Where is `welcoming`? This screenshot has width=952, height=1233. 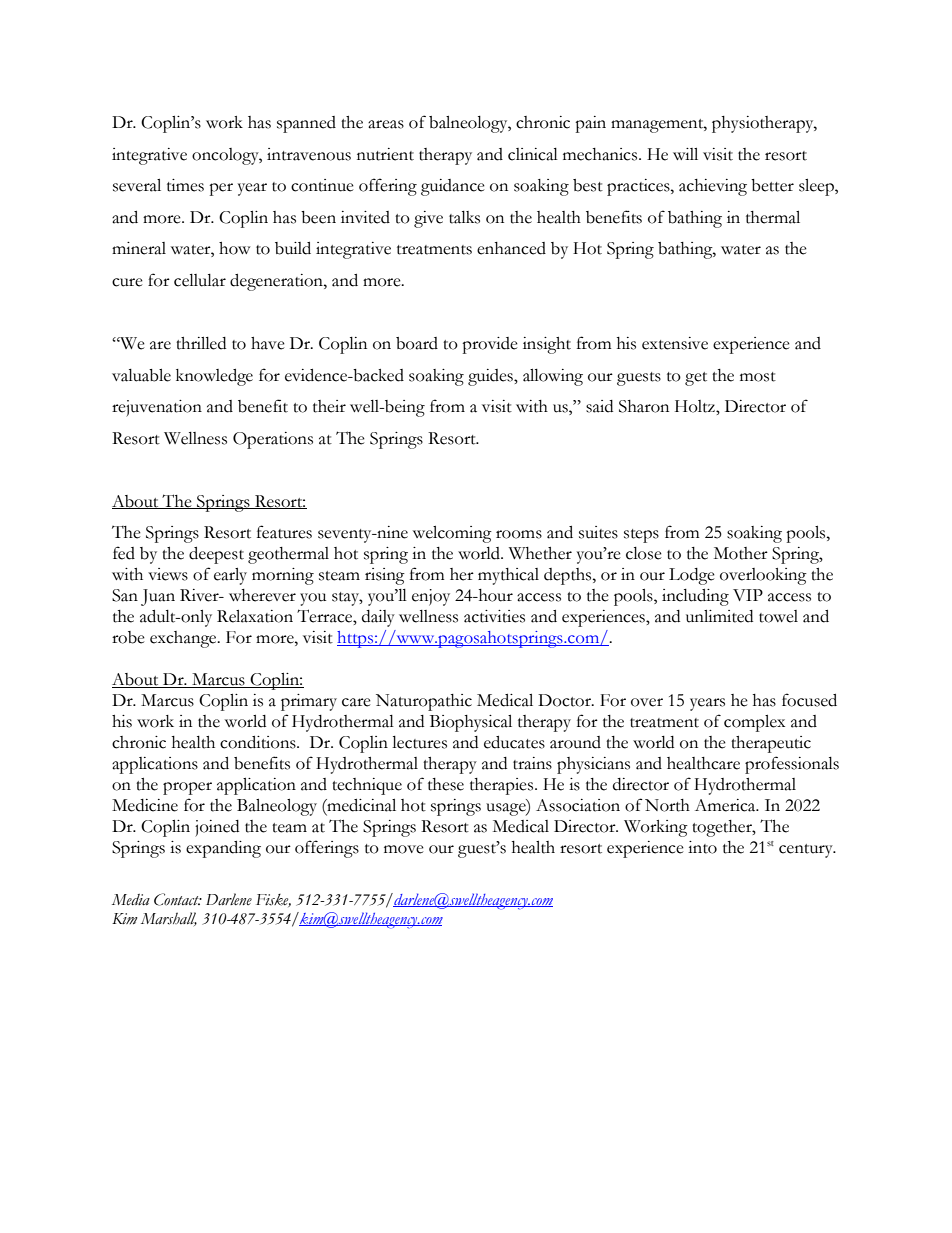 welcoming is located at coordinates (452, 534).
